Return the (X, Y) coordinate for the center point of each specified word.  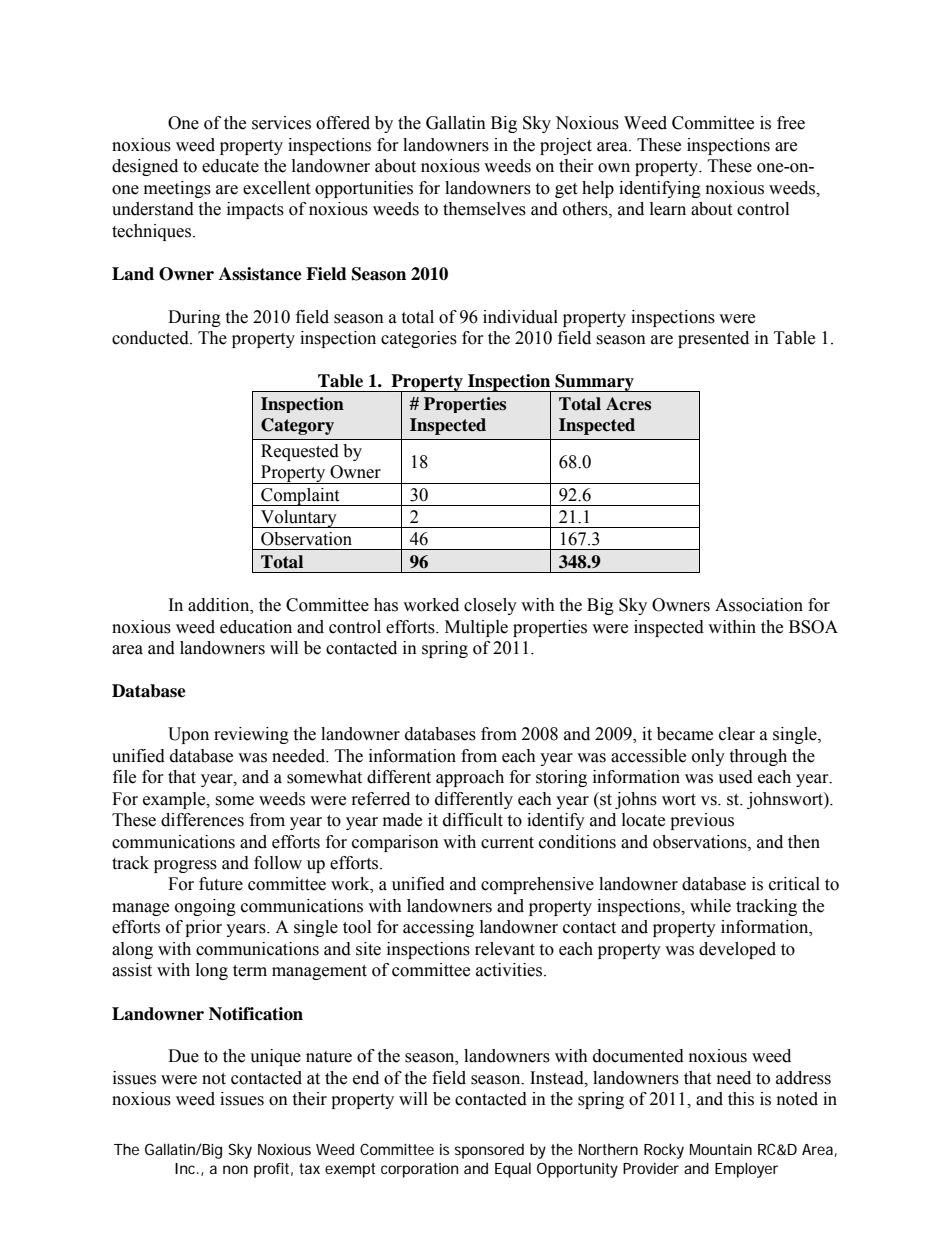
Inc (186, 1168)
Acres (628, 404)
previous (702, 821)
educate (230, 166)
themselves (484, 209)
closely (490, 606)
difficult (473, 820)
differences (202, 820)
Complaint (300, 497)
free (791, 123)
